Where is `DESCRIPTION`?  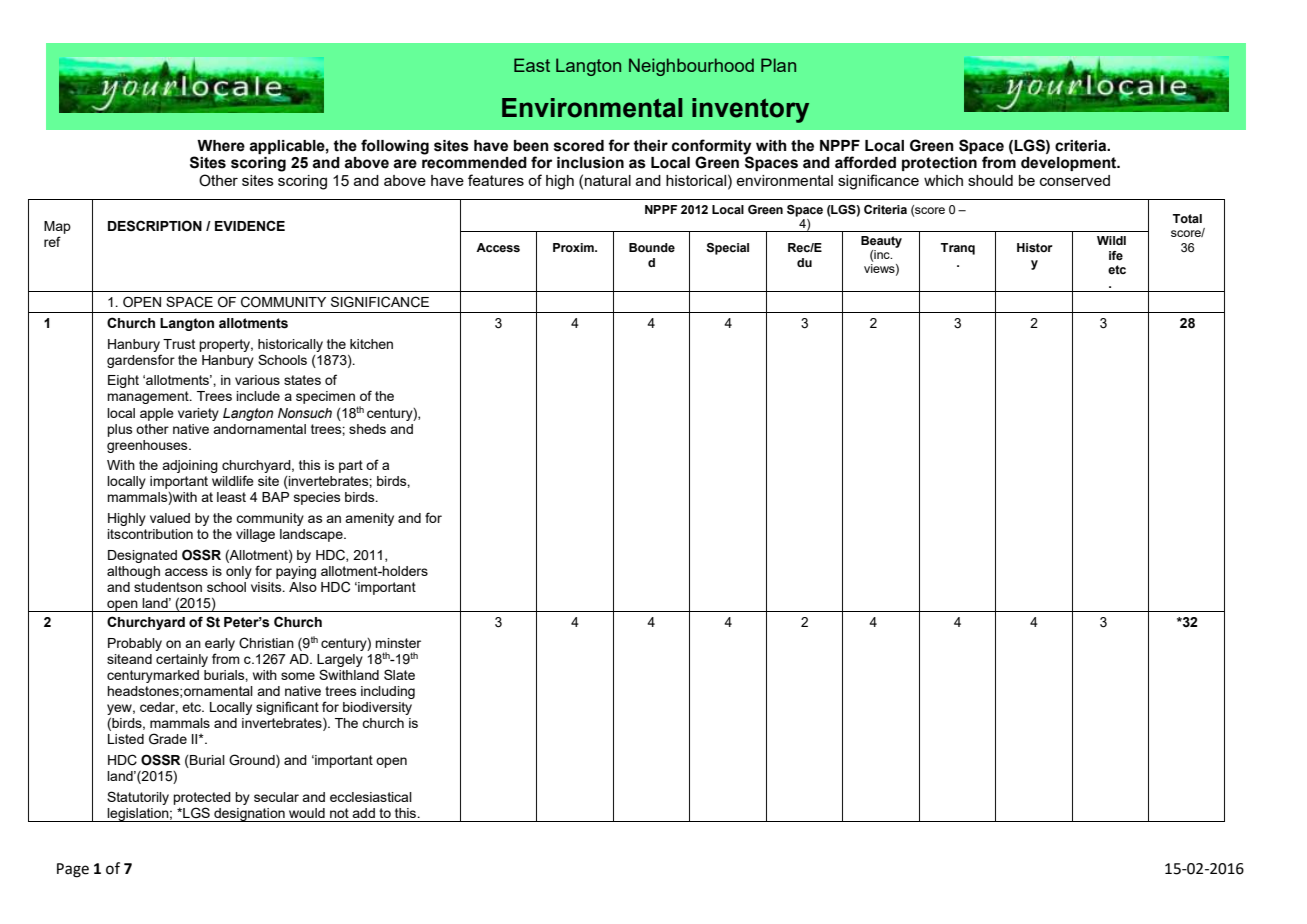
DESCRIPTION is located at coordinates (155, 226).
